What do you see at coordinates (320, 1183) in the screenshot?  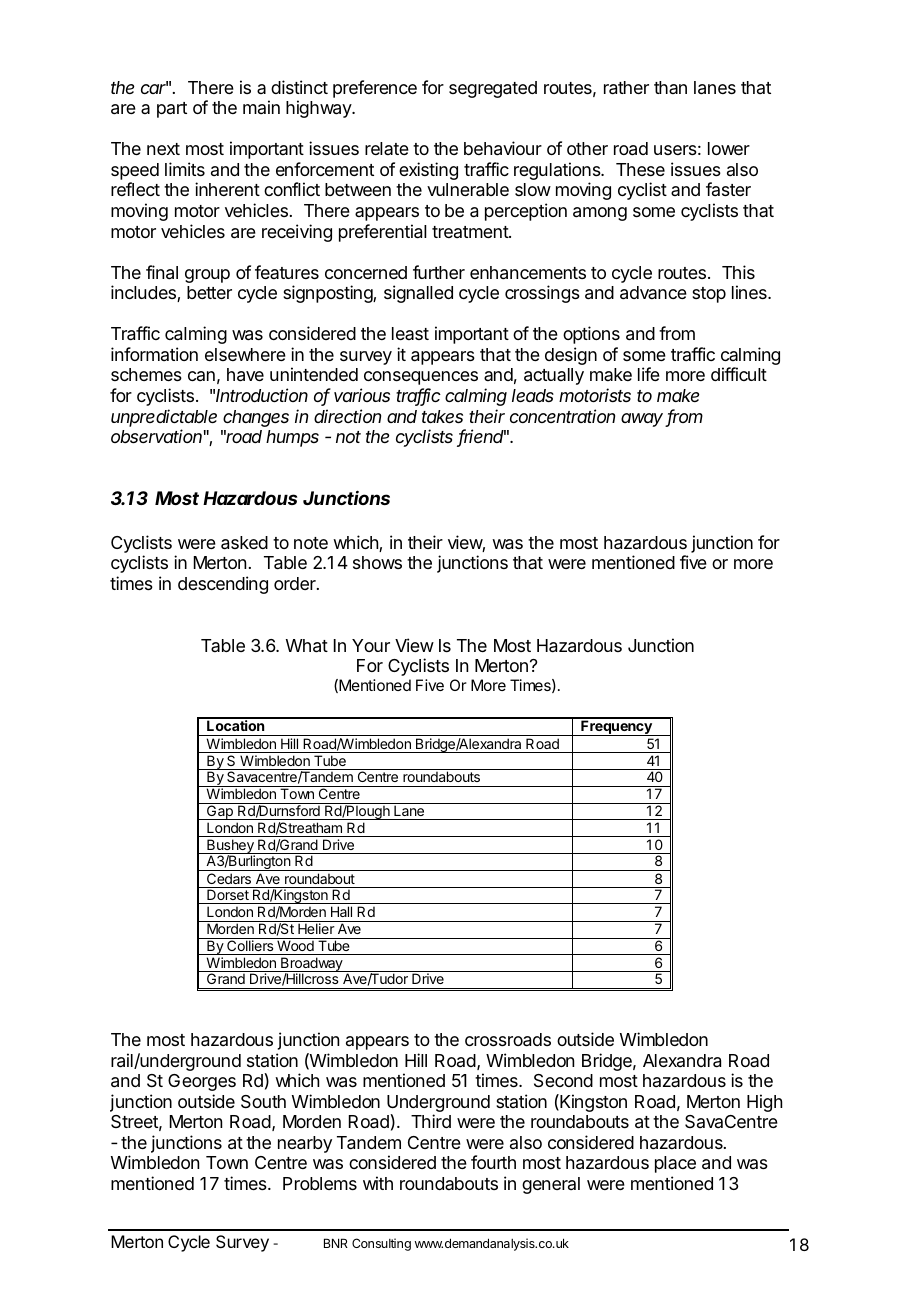 I see `Problems` at bounding box center [320, 1183].
